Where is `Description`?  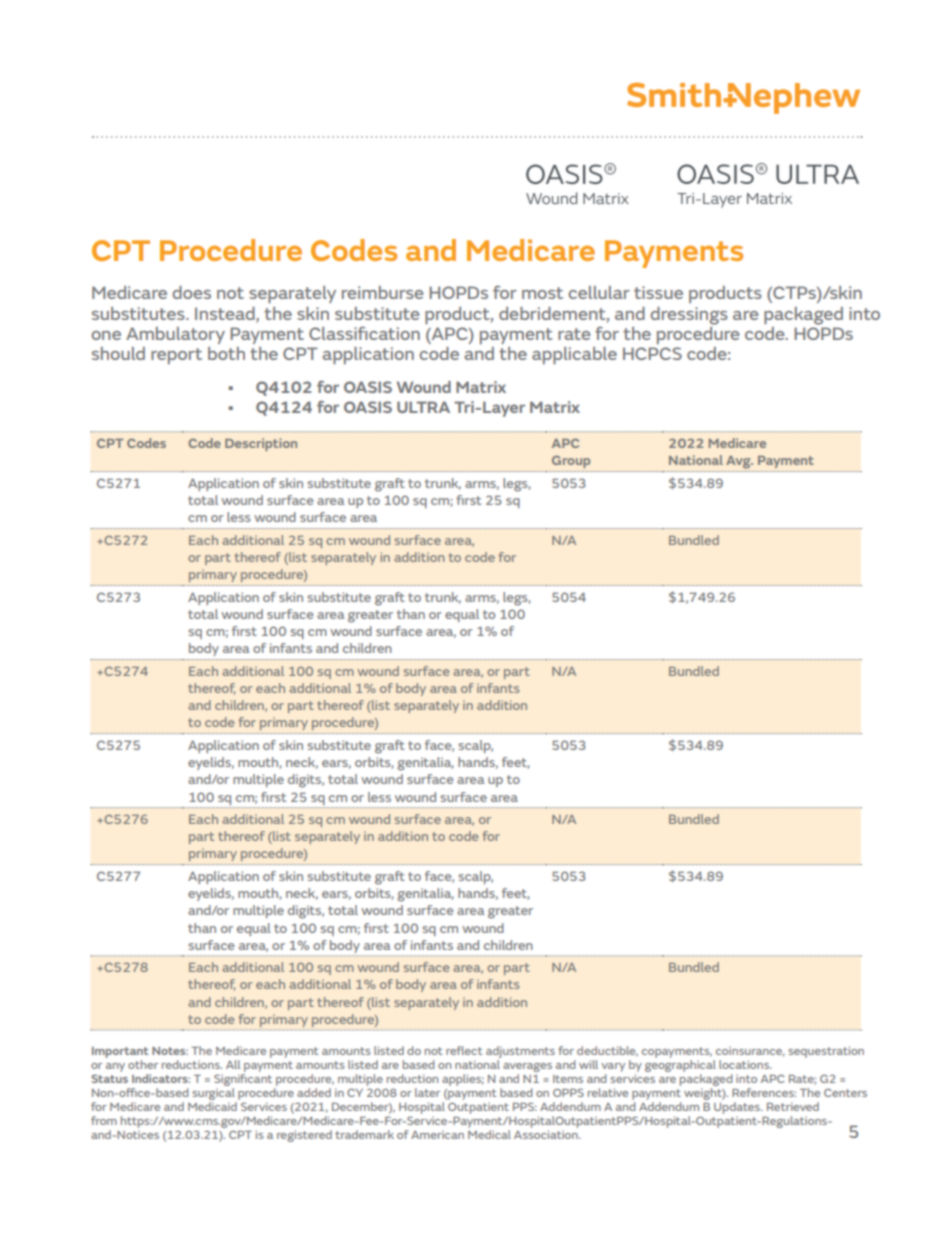
Description is located at coordinates (261, 444).
